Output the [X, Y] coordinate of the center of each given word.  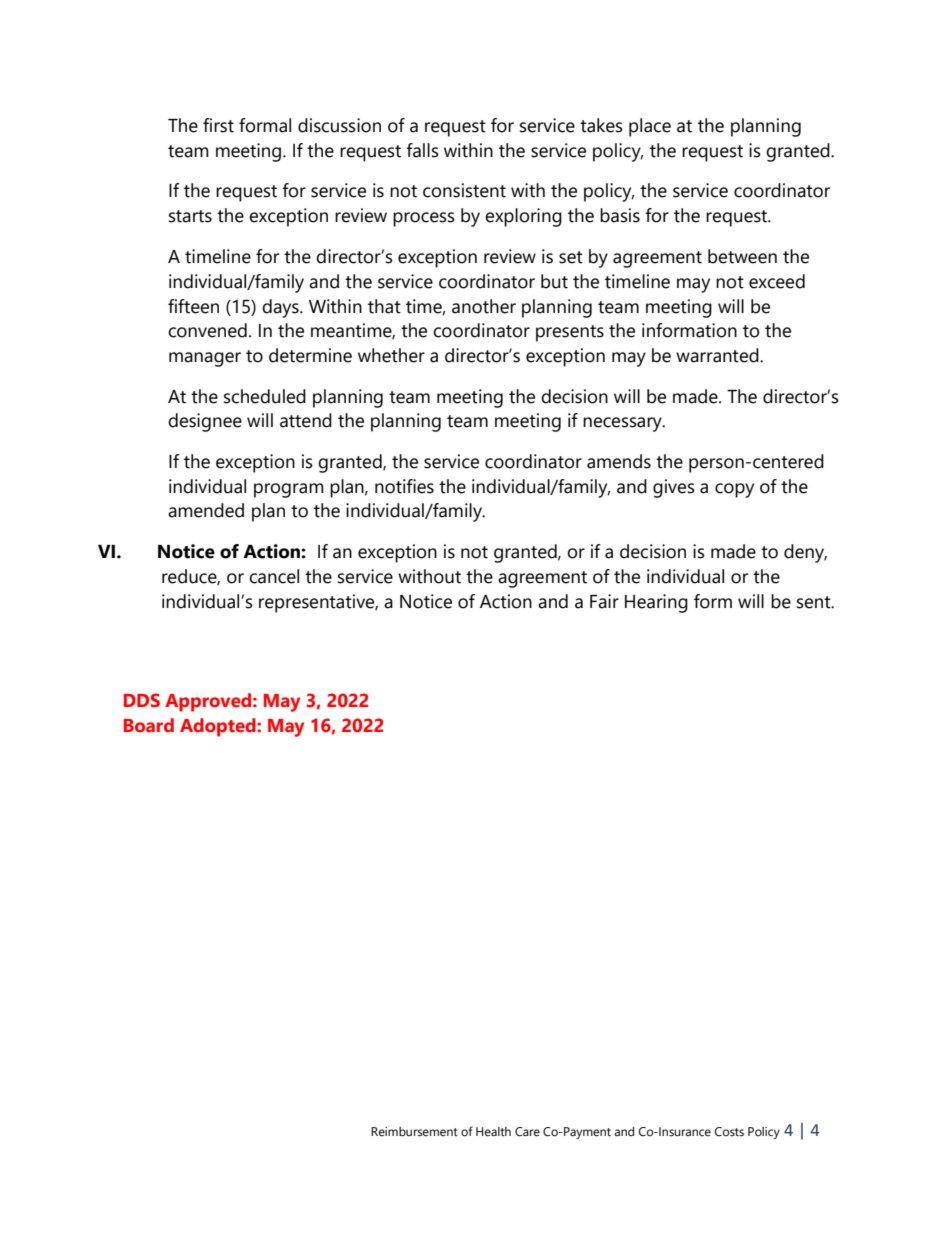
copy [734, 490]
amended [206, 510]
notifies [404, 486]
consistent [464, 190]
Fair [604, 601]
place [650, 127]
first [218, 125]
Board [149, 725]
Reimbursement [414, 1131]
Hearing [656, 603]
